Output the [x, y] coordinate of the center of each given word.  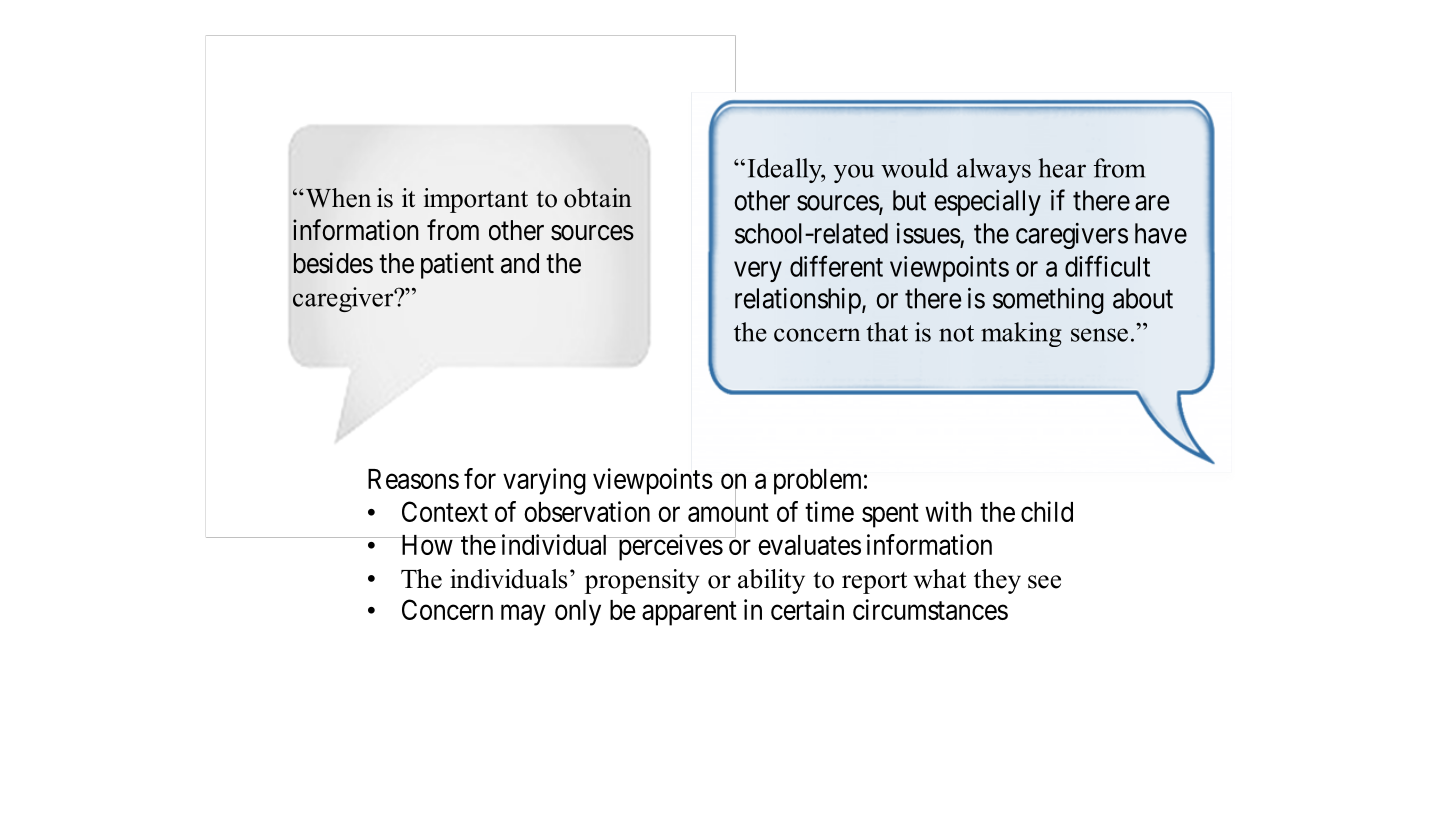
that [887, 332]
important [476, 200]
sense [1099, 335]
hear [1062, 168]
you [854, 173]
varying [544, 481]
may [523, 615]
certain [807, 609]
